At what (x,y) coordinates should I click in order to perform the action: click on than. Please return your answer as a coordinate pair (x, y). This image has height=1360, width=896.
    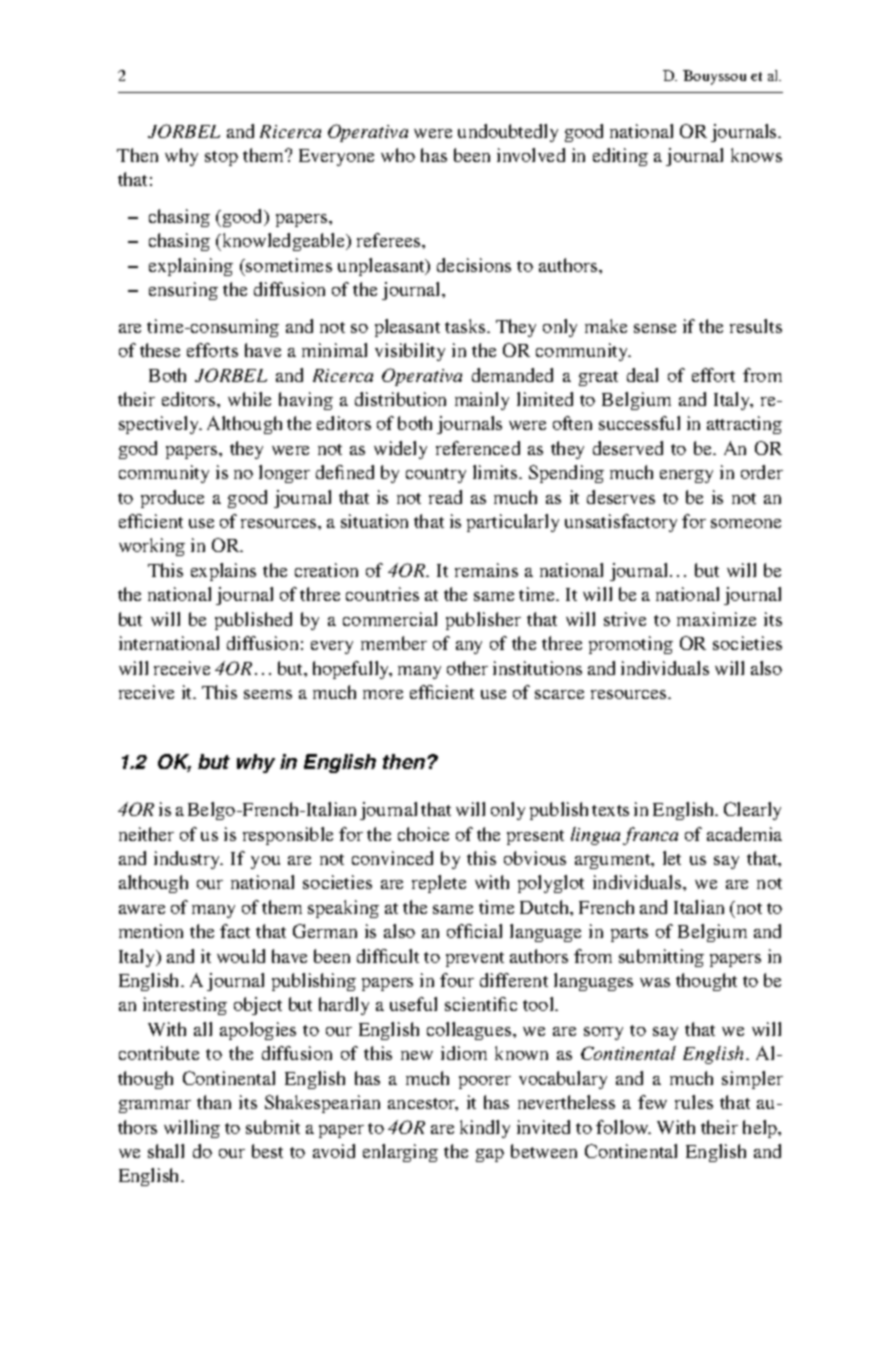
    Looking at the image, I should click on (214, 1102).
